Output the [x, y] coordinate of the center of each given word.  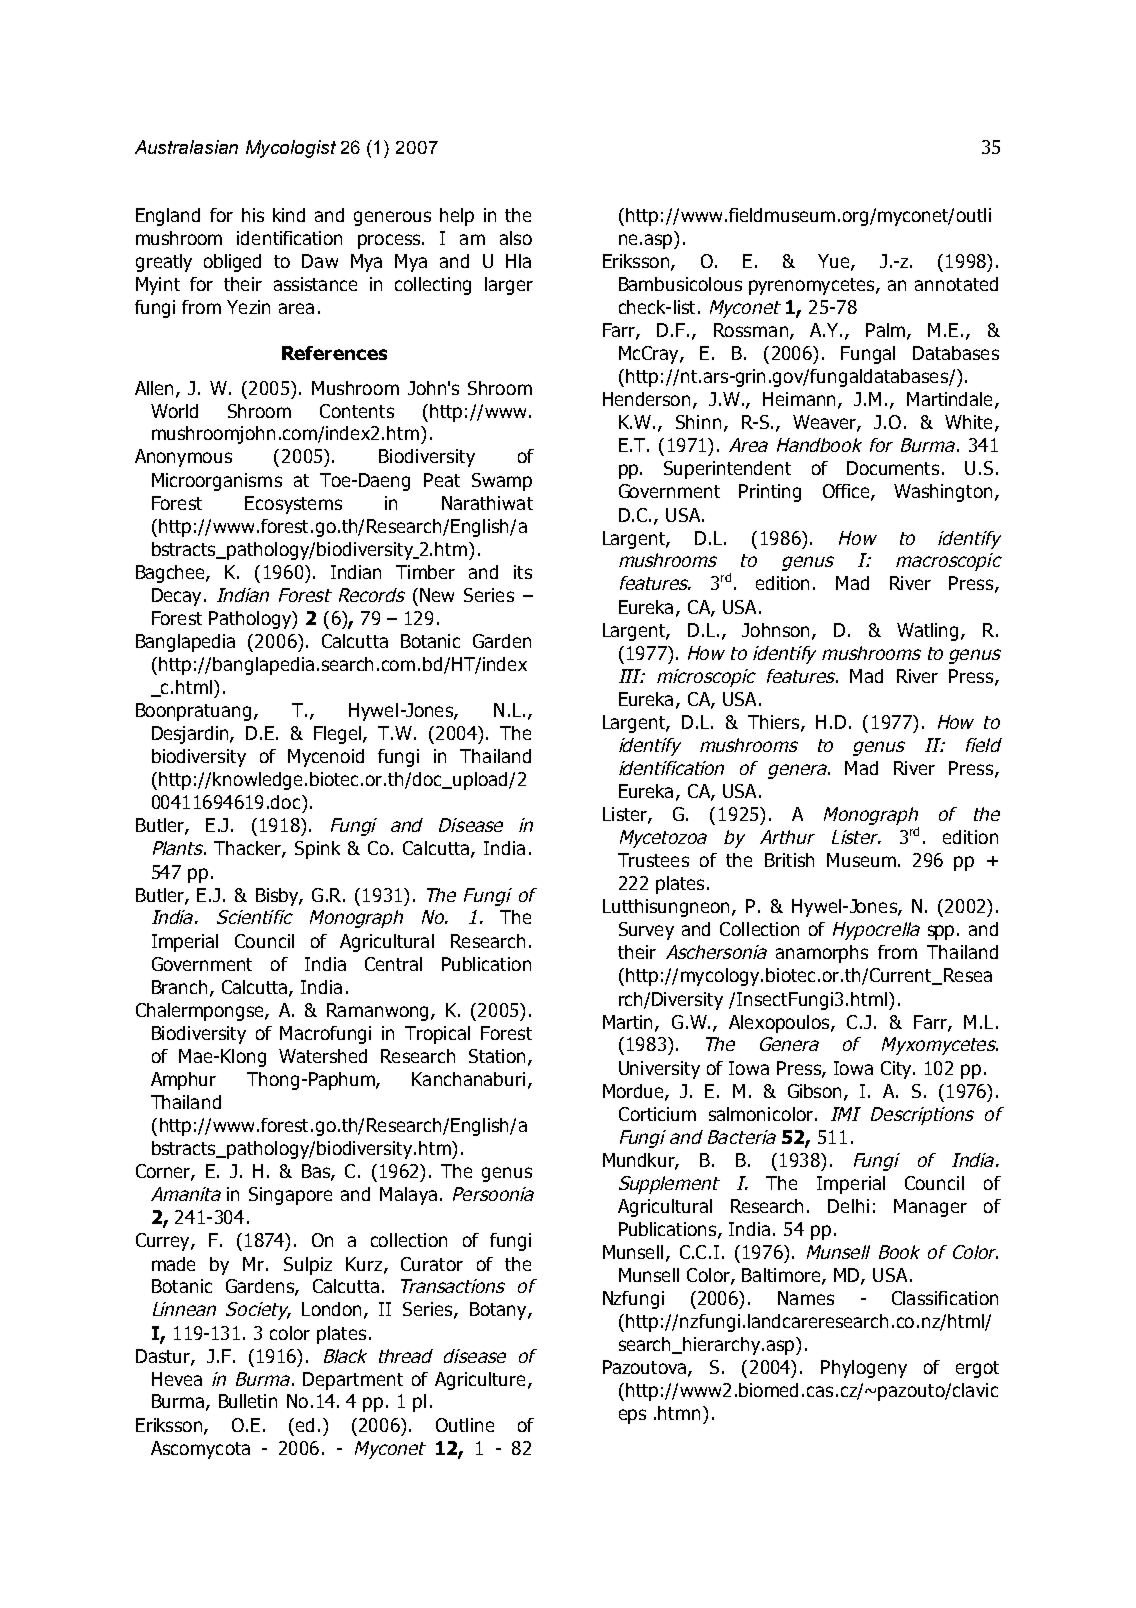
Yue [835, 262]
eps [632, 1416]
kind [289, 215]
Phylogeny [864, 1369]
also [516, 238]
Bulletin [248, 1401]
